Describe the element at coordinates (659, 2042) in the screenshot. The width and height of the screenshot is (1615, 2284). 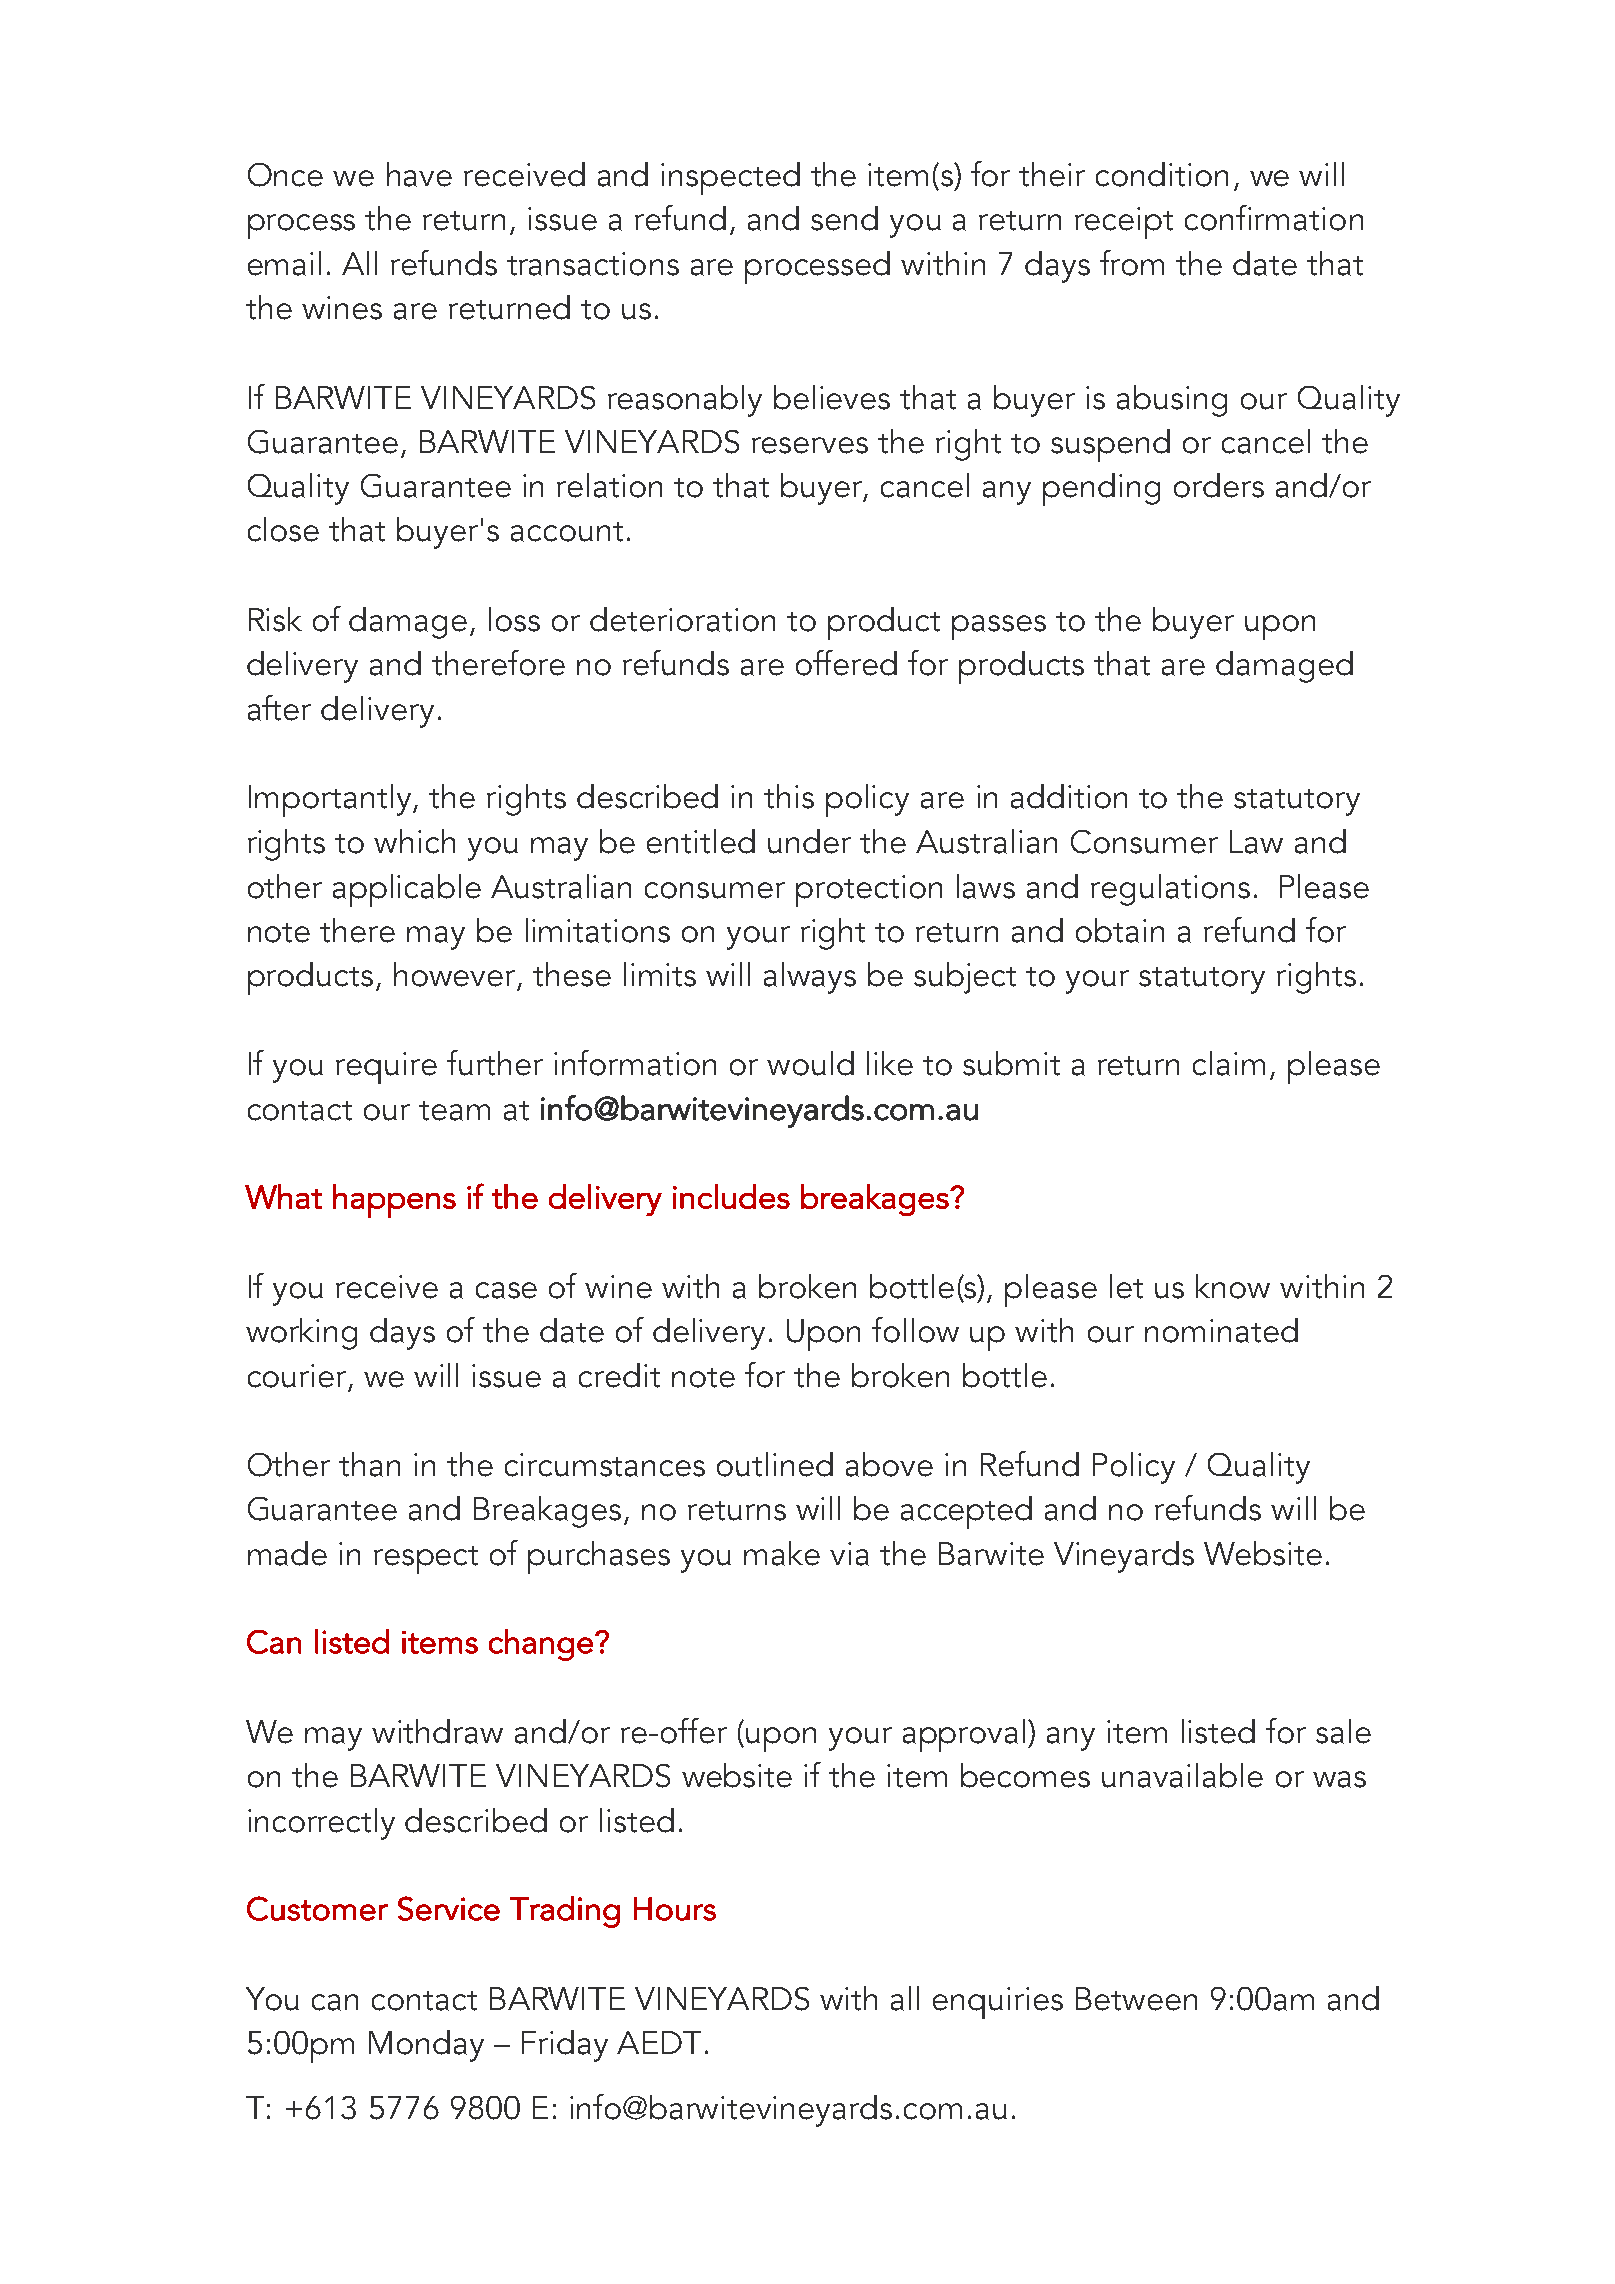
I see `AEDT` at that location.
